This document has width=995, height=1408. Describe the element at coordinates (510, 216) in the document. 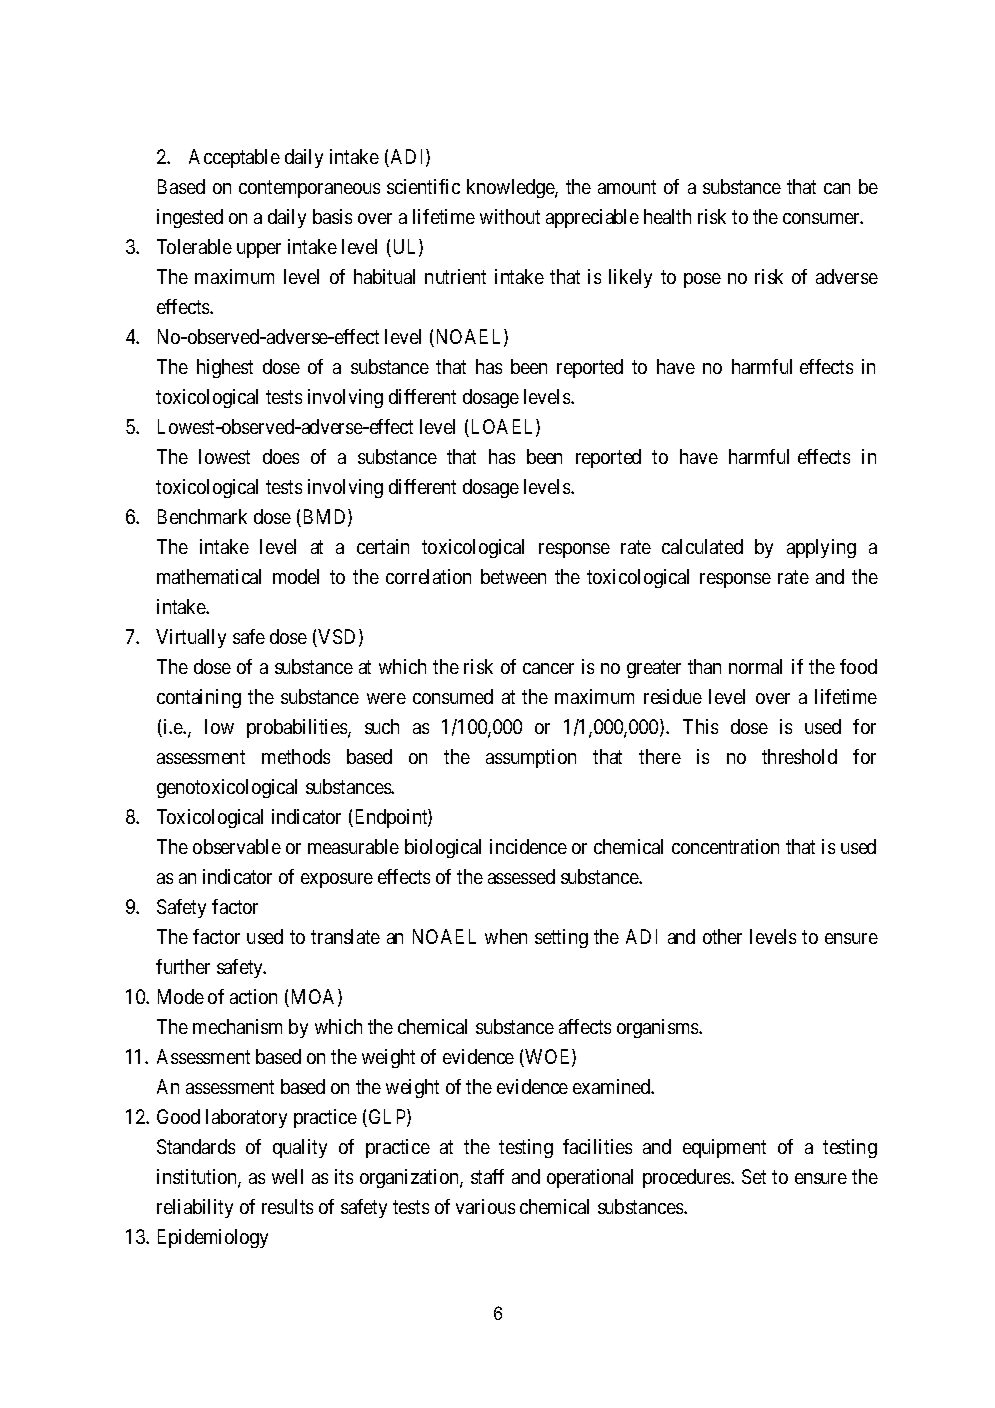

I see `without` at that location.
